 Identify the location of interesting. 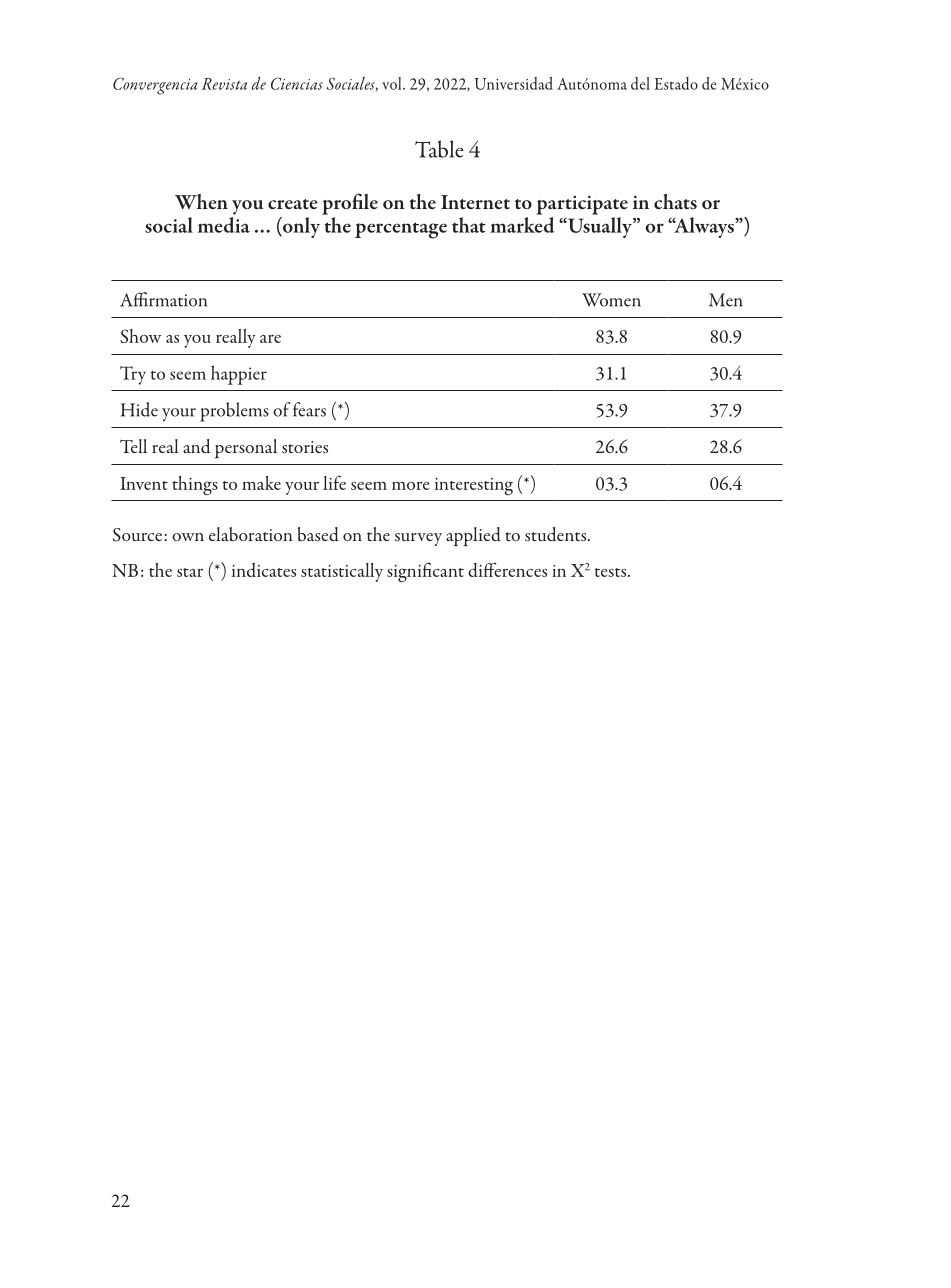
(474, 486).
